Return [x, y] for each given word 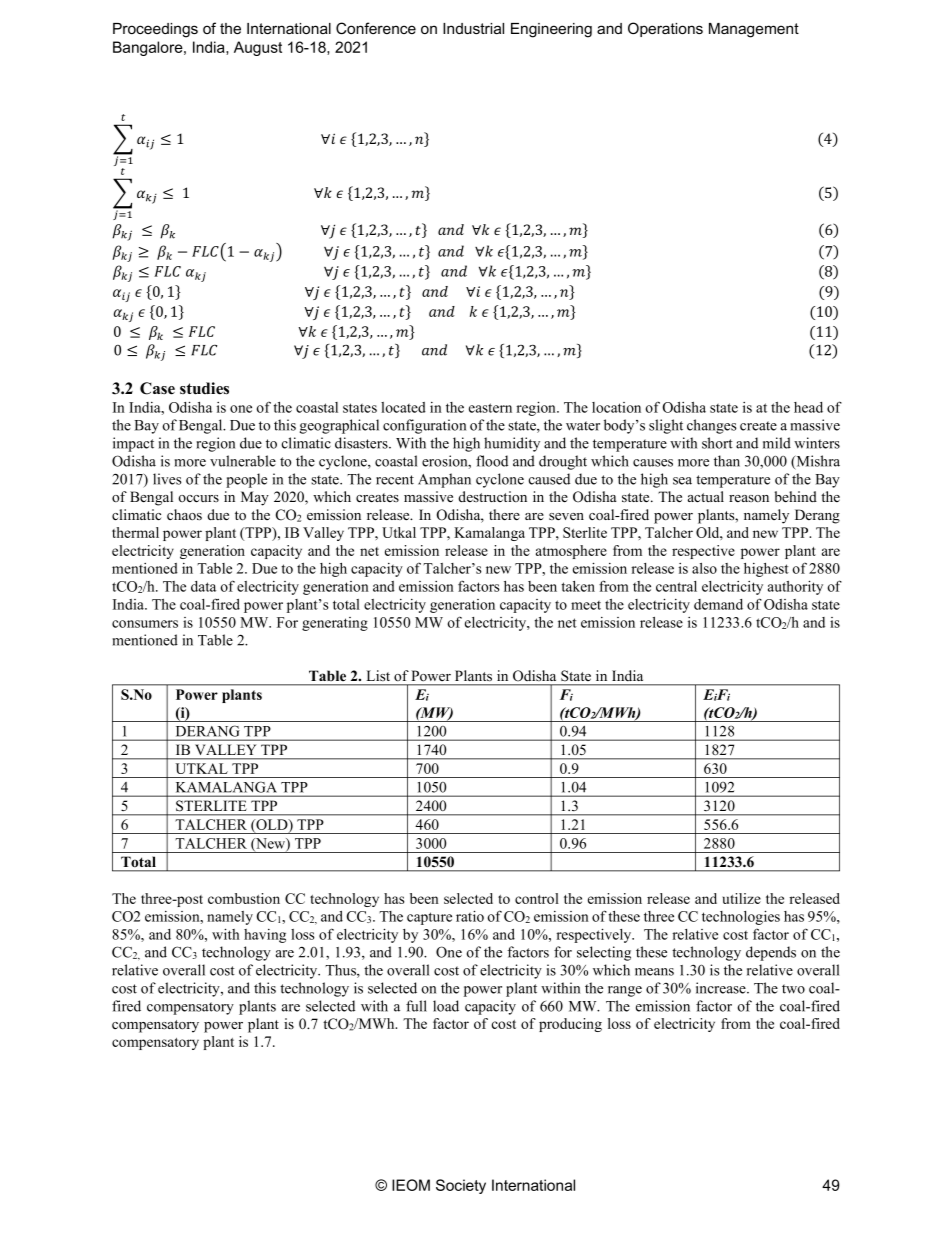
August [258, 48]
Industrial [473, 28]
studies [204, 388]
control [537, 898]
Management [754, 30]
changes [712, 426]
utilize [742, 898]
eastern [490, 408]
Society [461, 1186]
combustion [244, 898]
